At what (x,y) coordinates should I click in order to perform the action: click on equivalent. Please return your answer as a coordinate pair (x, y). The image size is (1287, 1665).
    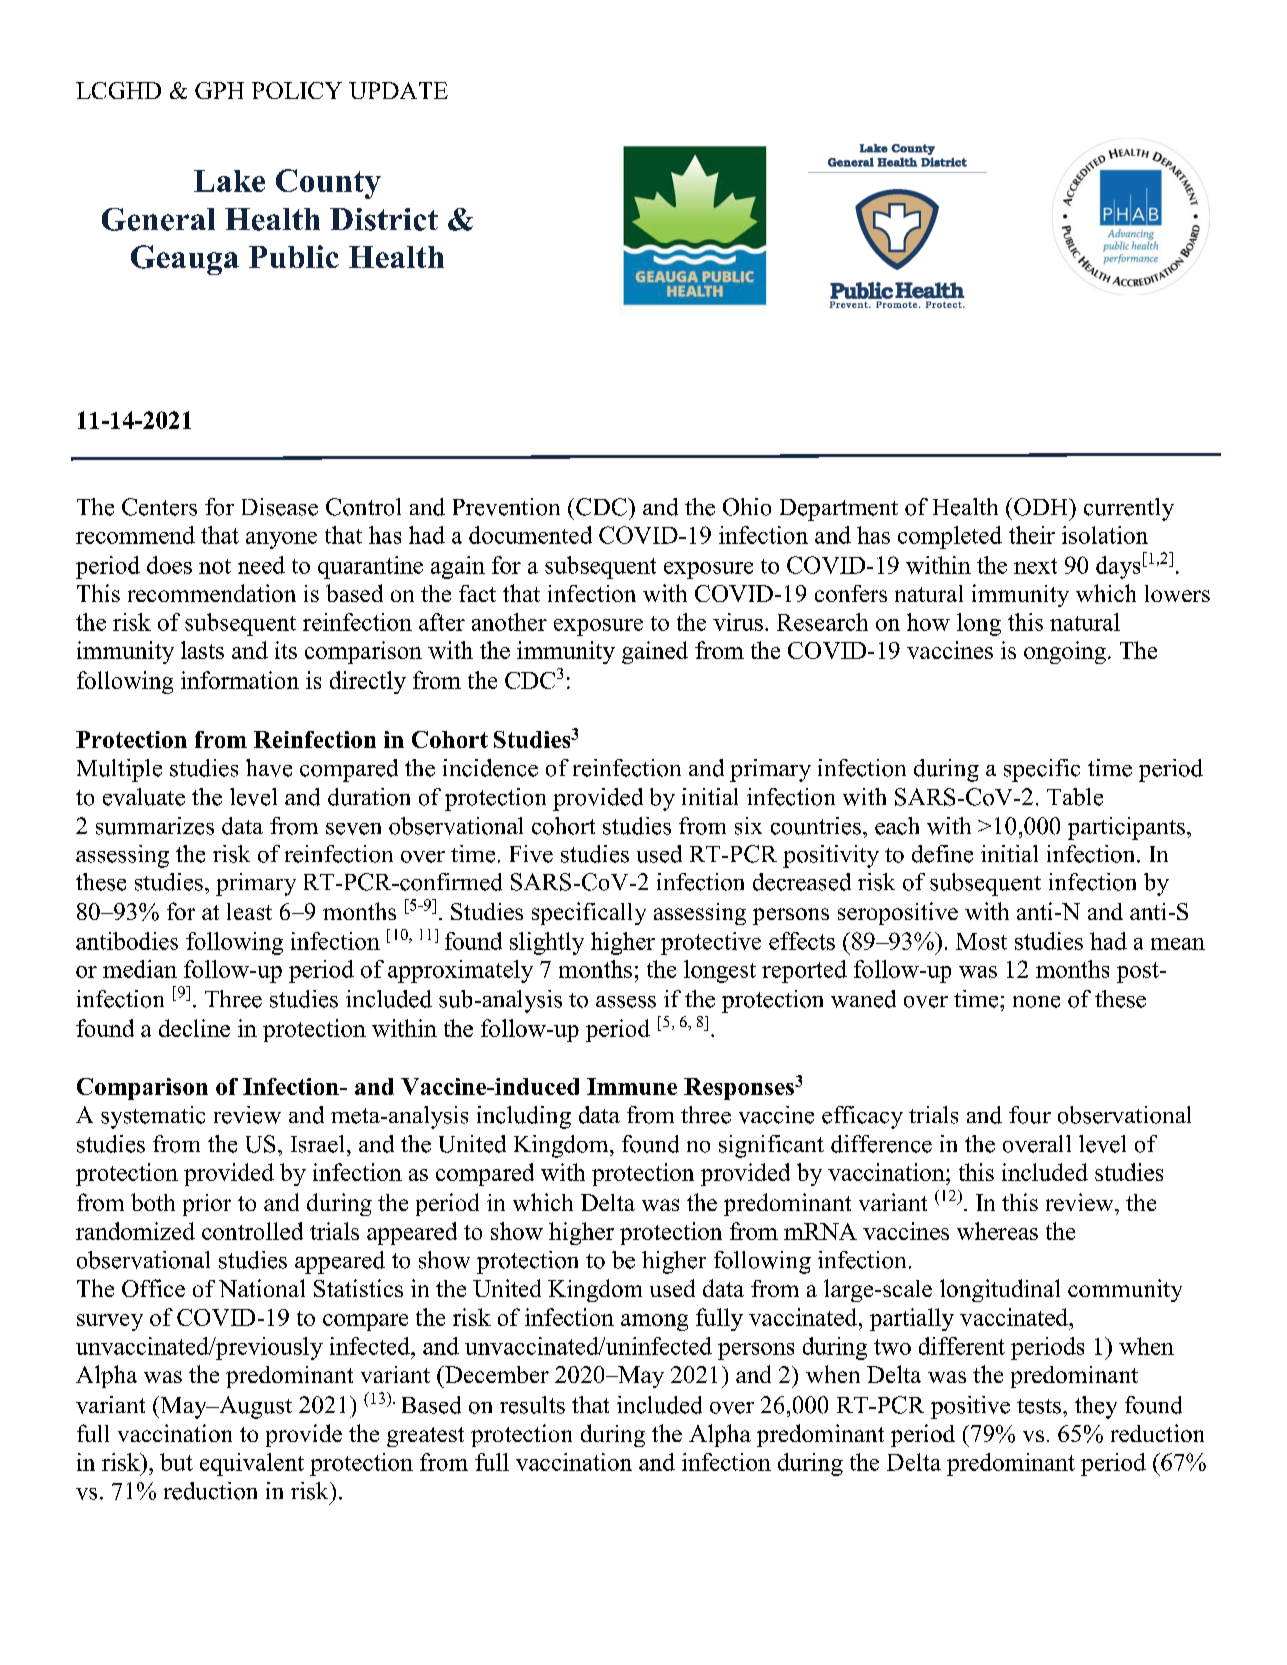
    Looking at the image, I should click on (252, 1464).
